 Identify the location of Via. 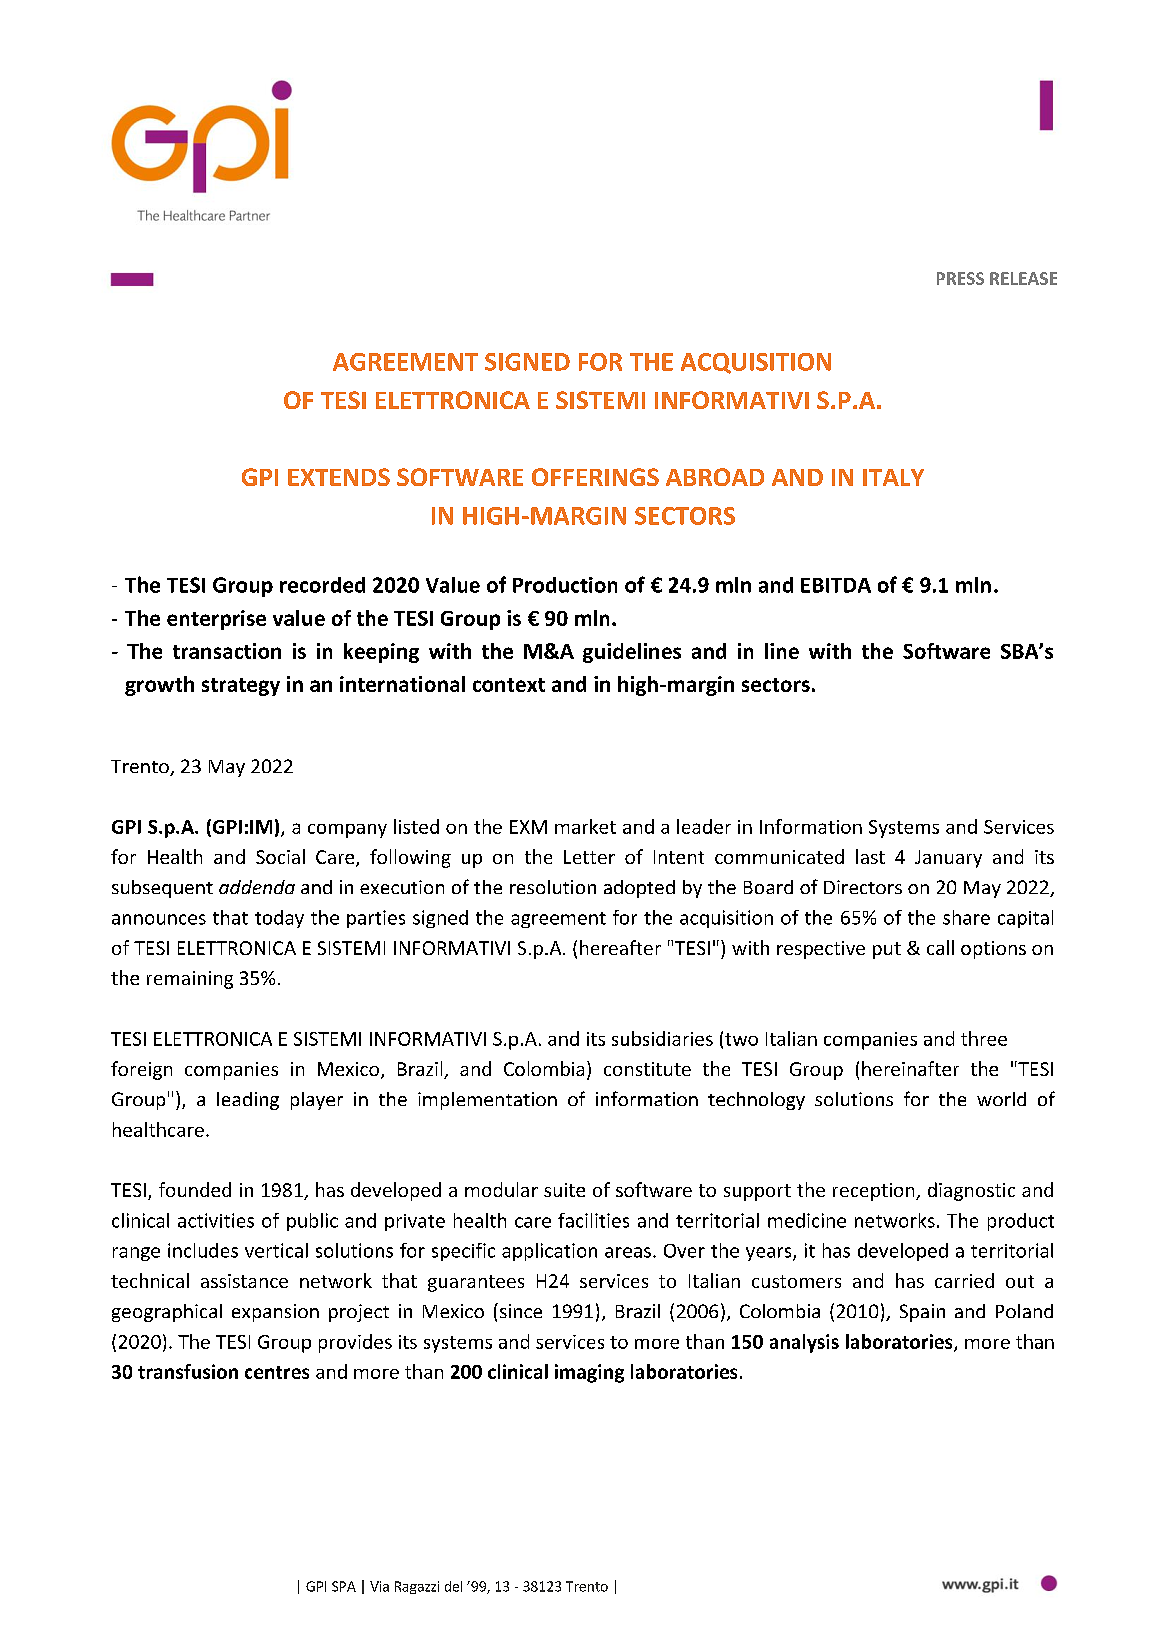
(379, 1586).
